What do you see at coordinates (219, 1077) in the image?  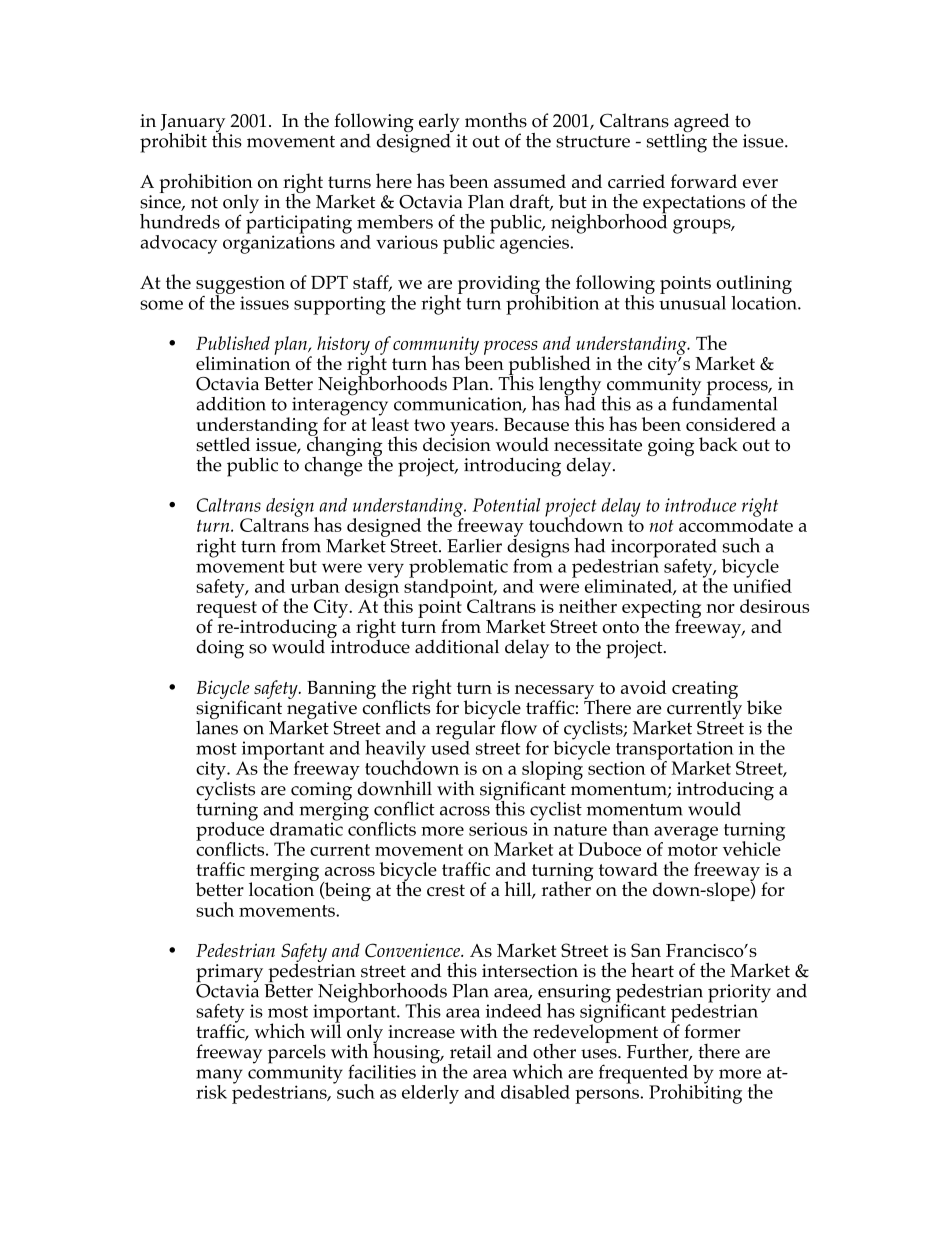 I see `many` at bounding box center [219, 1077].
